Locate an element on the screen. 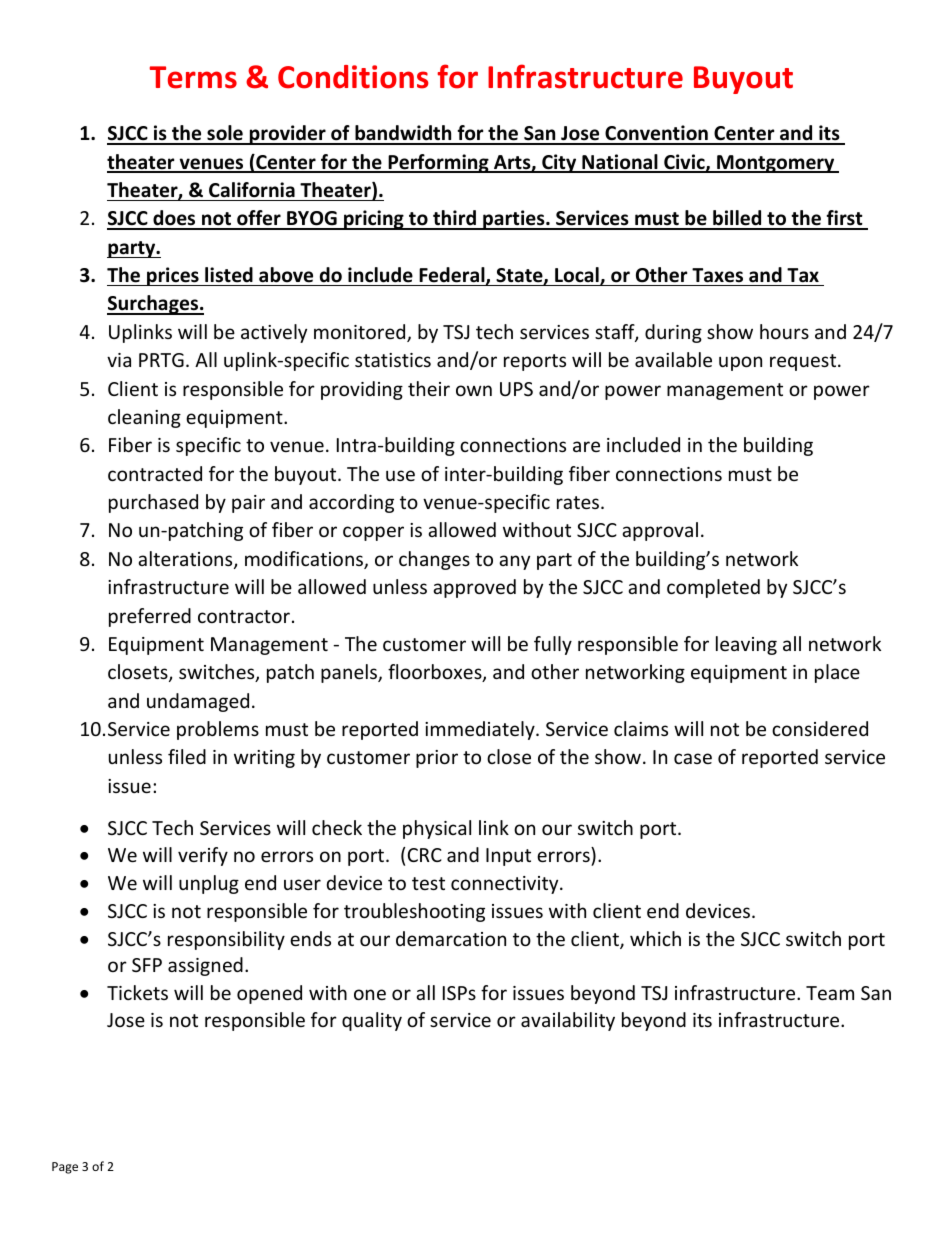 The width and height of the screenshot is (952, 1233). Terms is located at coordinates (193, 77).
